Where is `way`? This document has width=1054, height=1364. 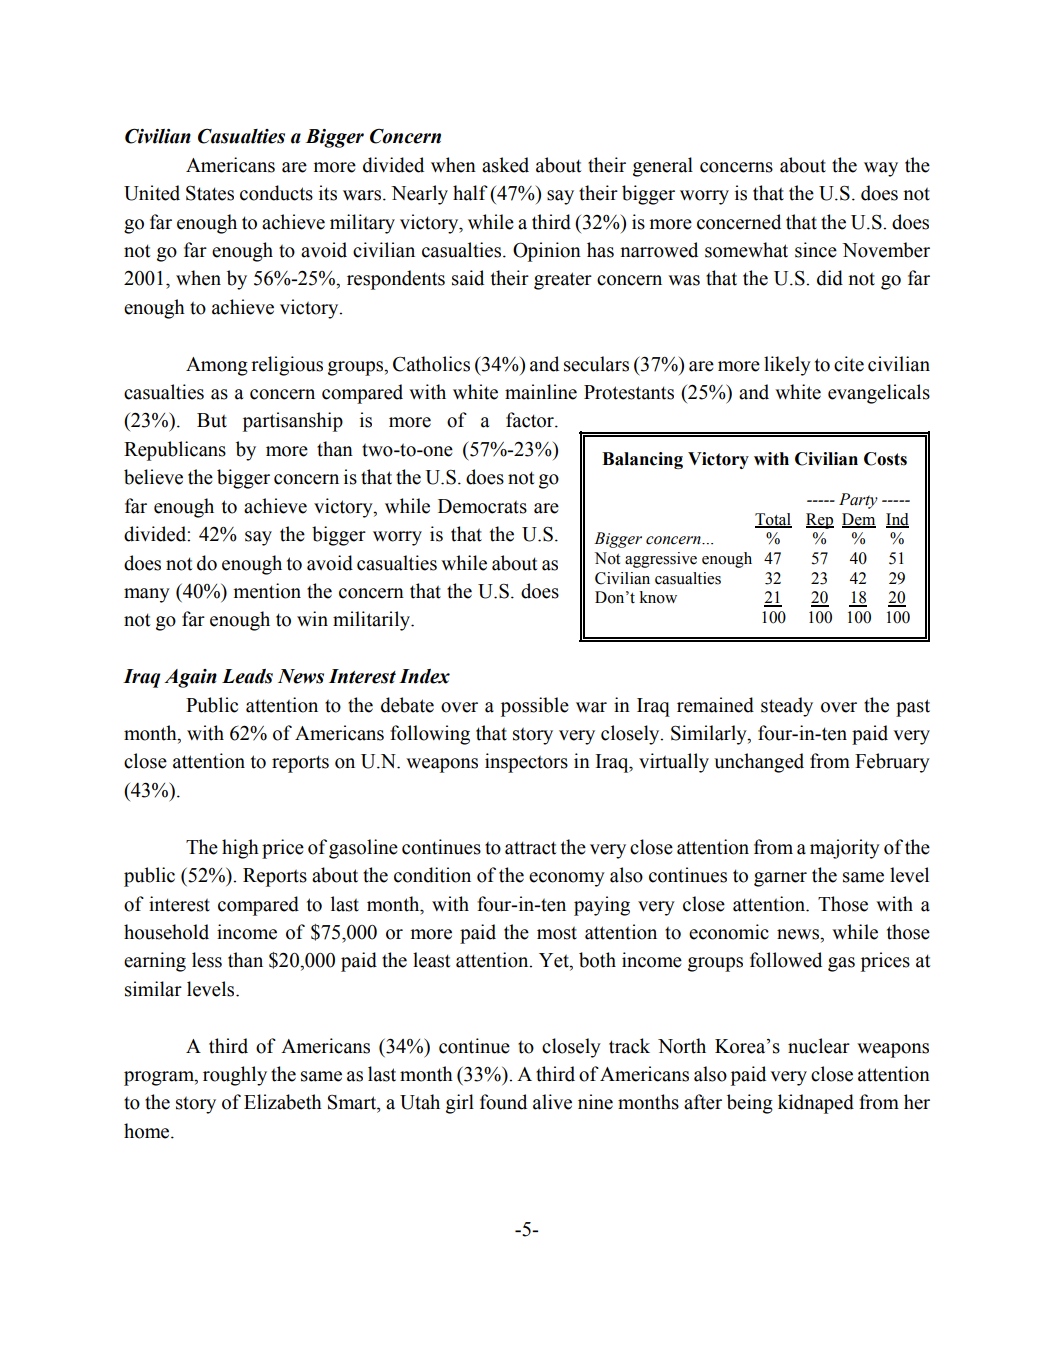 way is located at coordinates (881, 169).
